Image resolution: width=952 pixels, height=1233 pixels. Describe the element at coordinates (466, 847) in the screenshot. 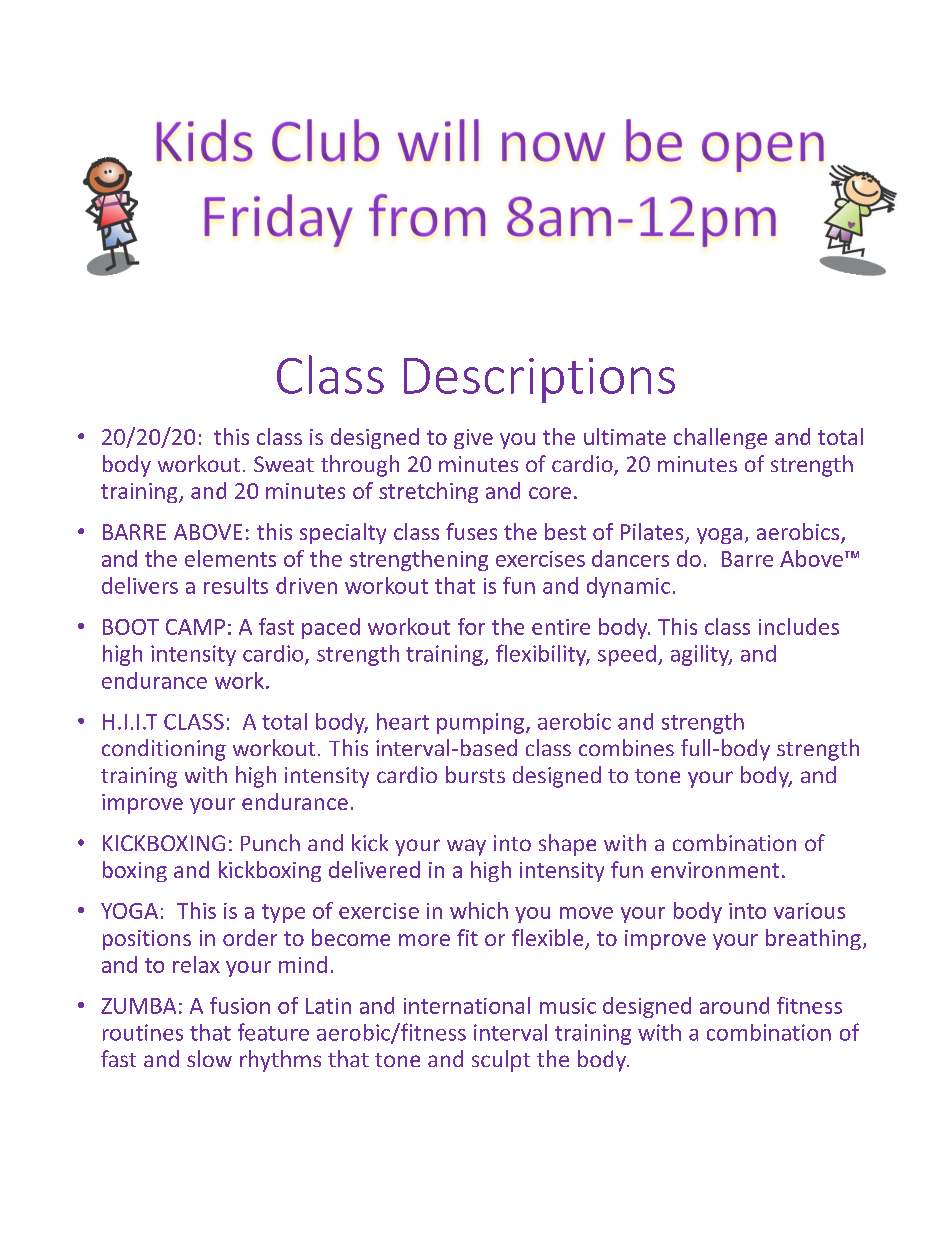

I see `way` at that location.
